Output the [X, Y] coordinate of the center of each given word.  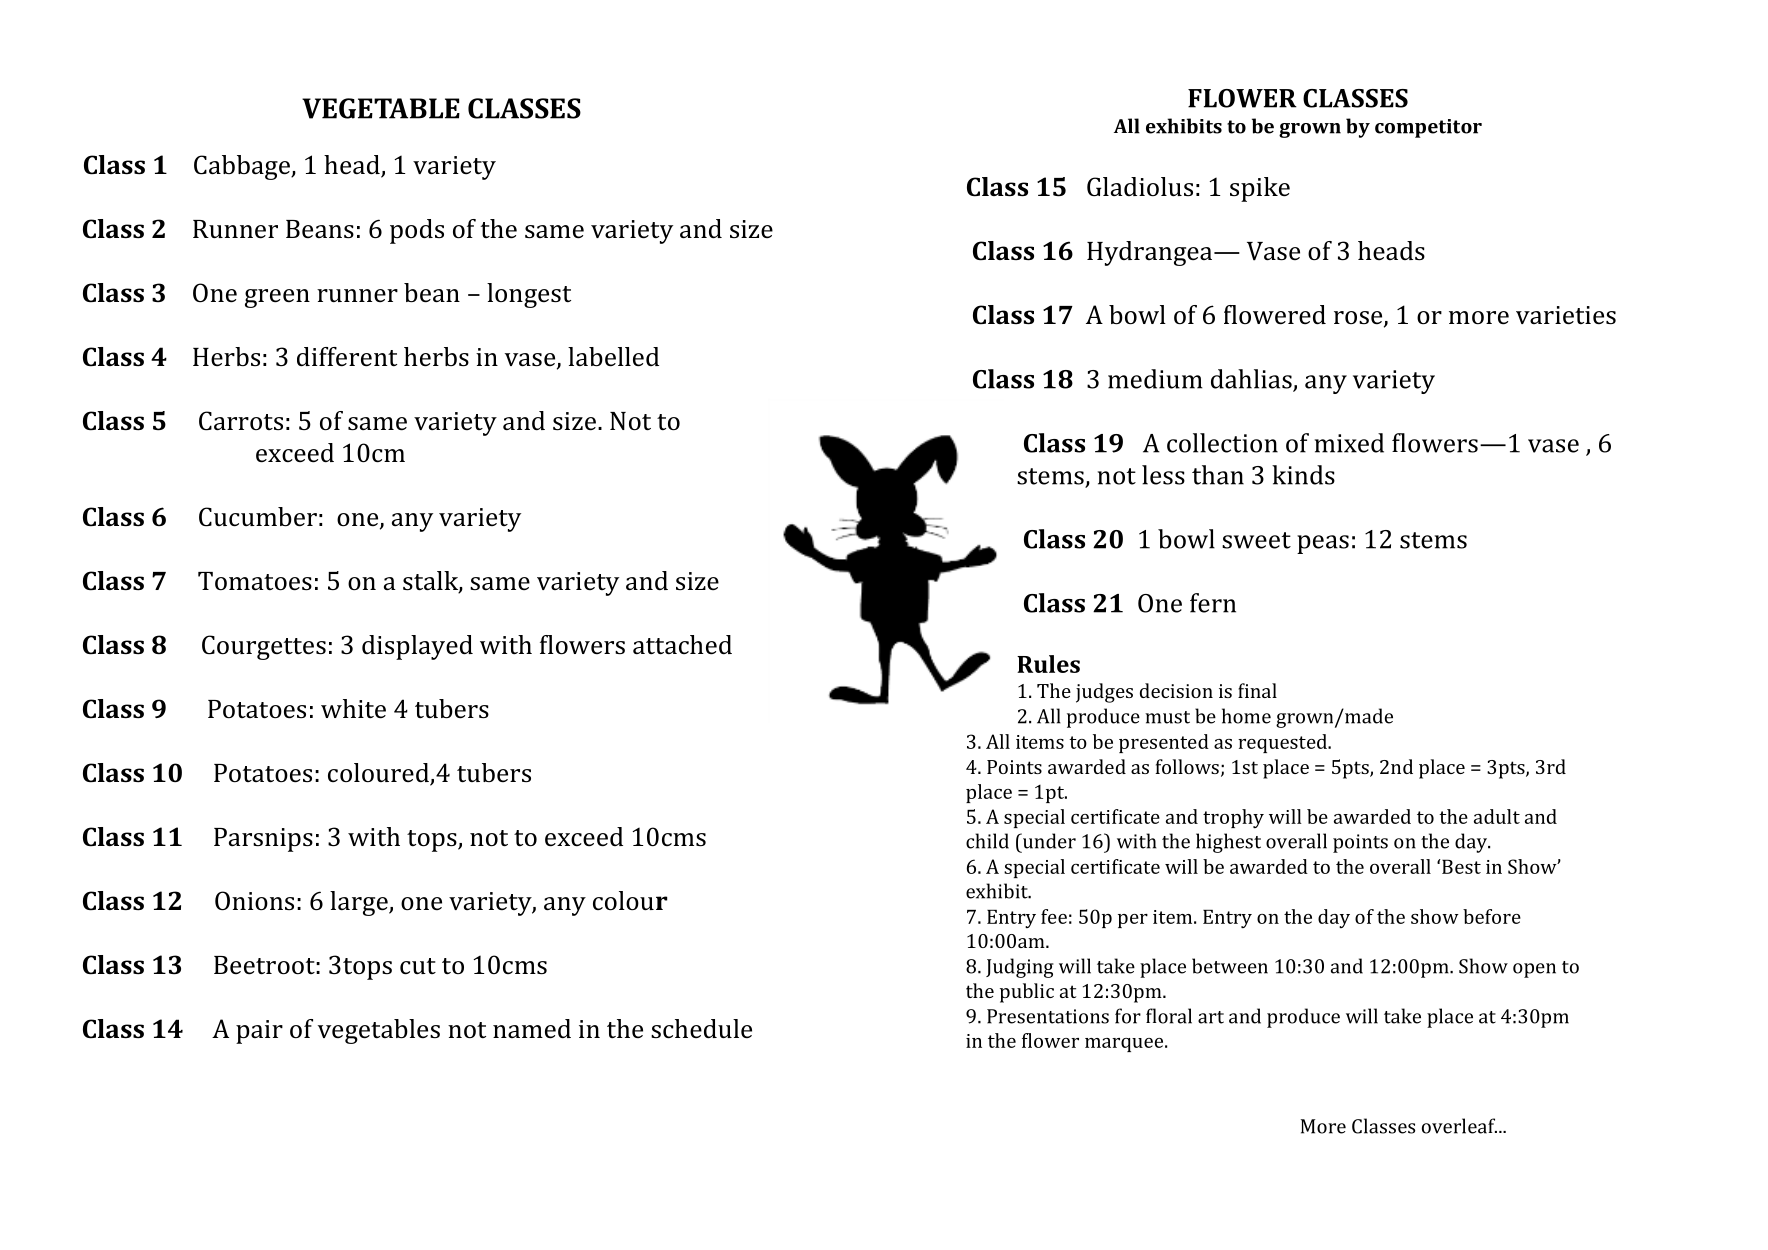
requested [1283, 743]
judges [1104, 693]
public [1027, 993]
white [353, 709]
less [1163, 475]
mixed [1349, 443]
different [347, 357]
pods [417, 231]
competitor [1428, 128]
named [532, 1029]
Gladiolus [1140, 187]
